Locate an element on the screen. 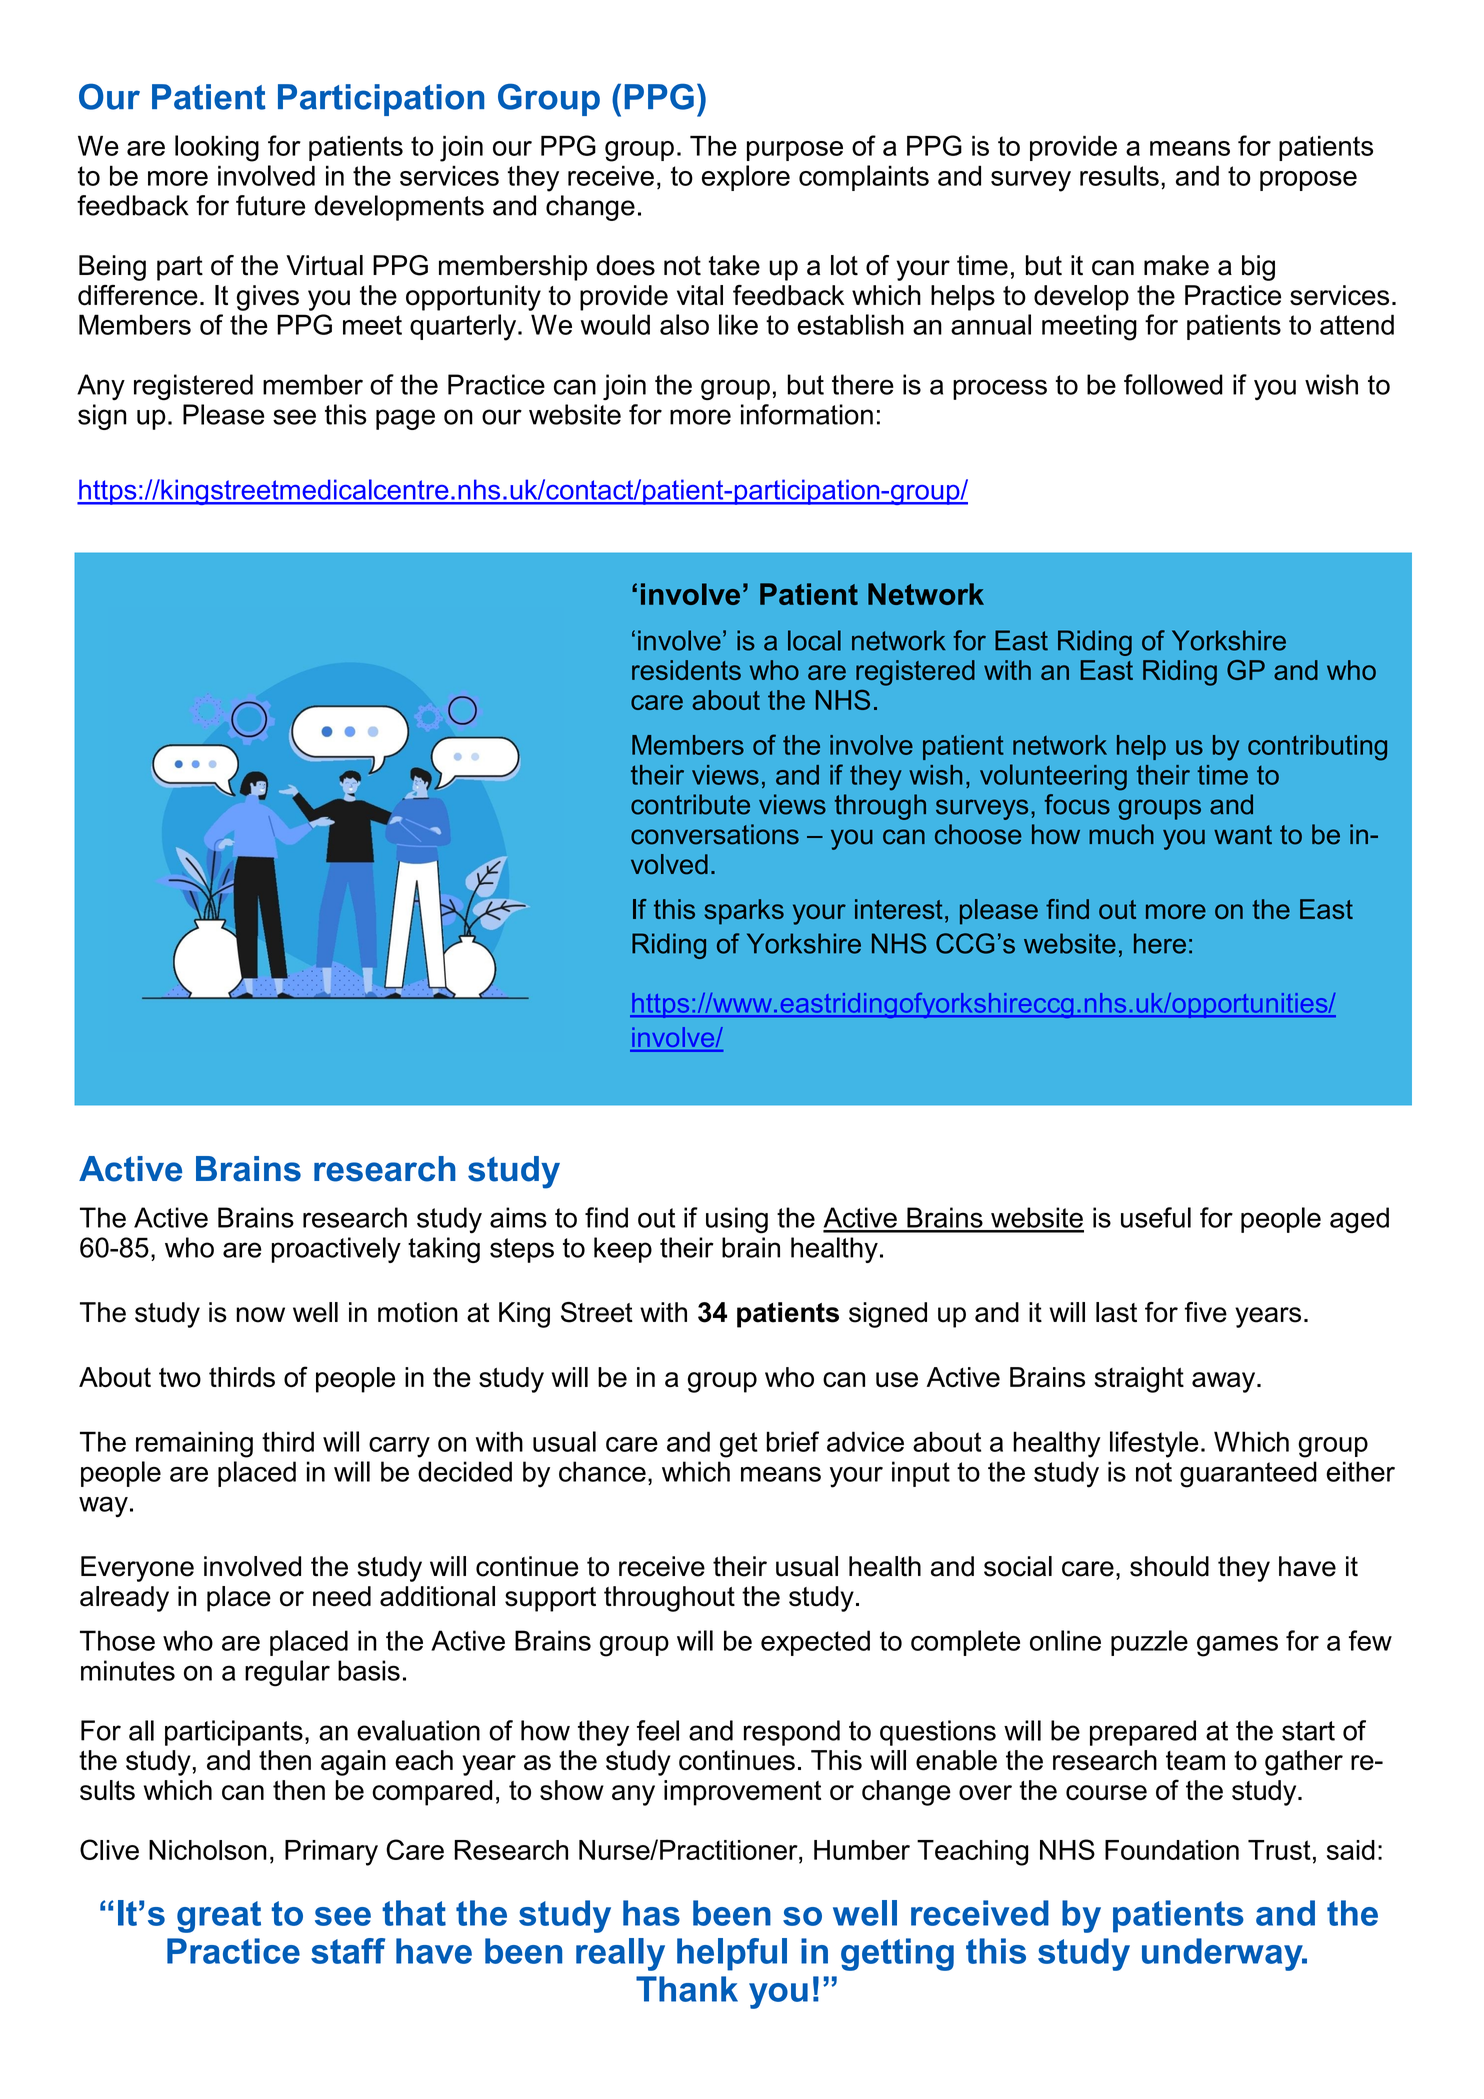 Image resolution: width=1484 pixels, height=2099 pixels. Thank is located at coordinates (687, 1989).
